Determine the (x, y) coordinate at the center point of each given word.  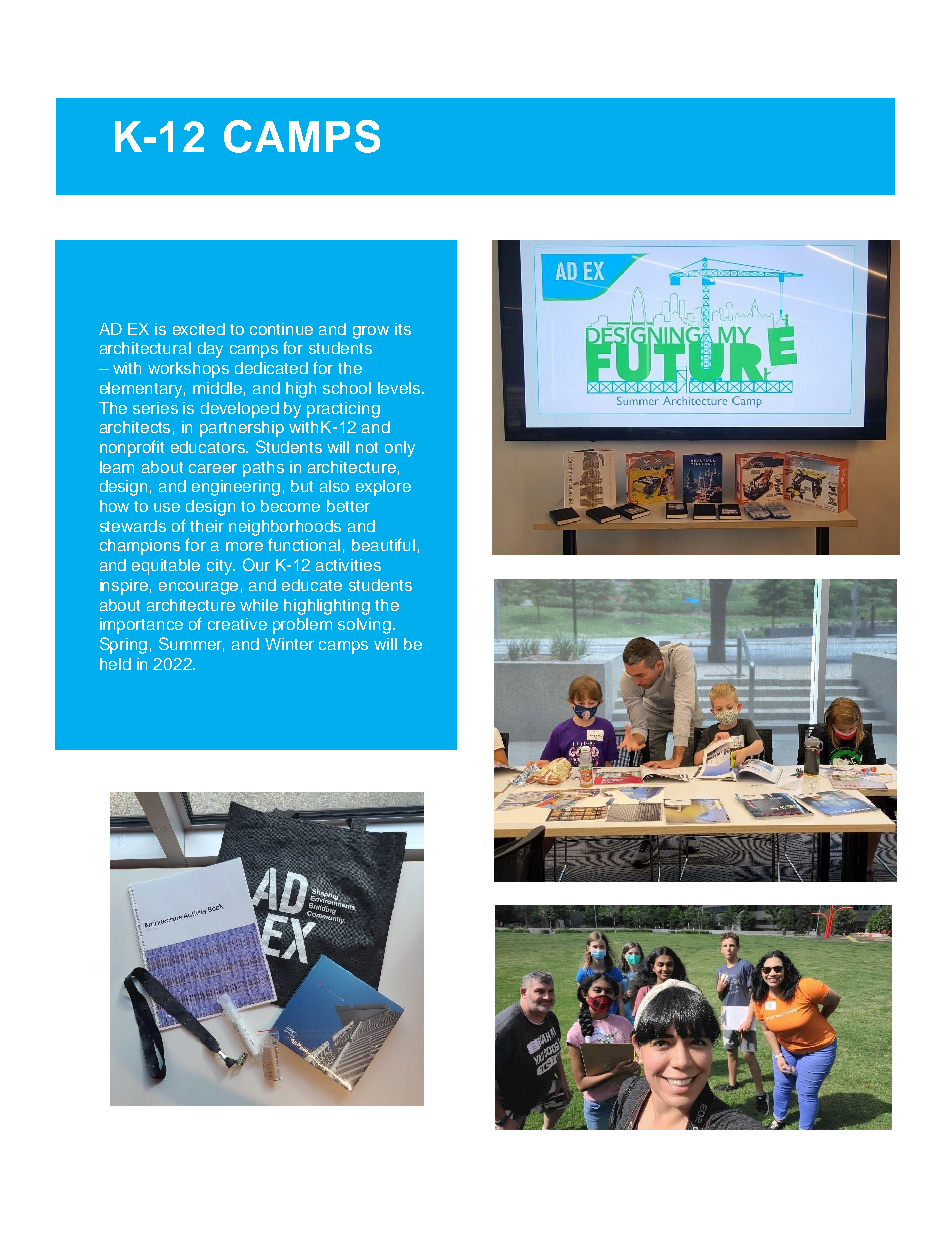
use (167, 507)
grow (371, 332)
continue (281, 329)
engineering (236, 488)
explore (383, 488)
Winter (289, 644)
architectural (145, 348)
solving (364, 626)
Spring (123, 645)
